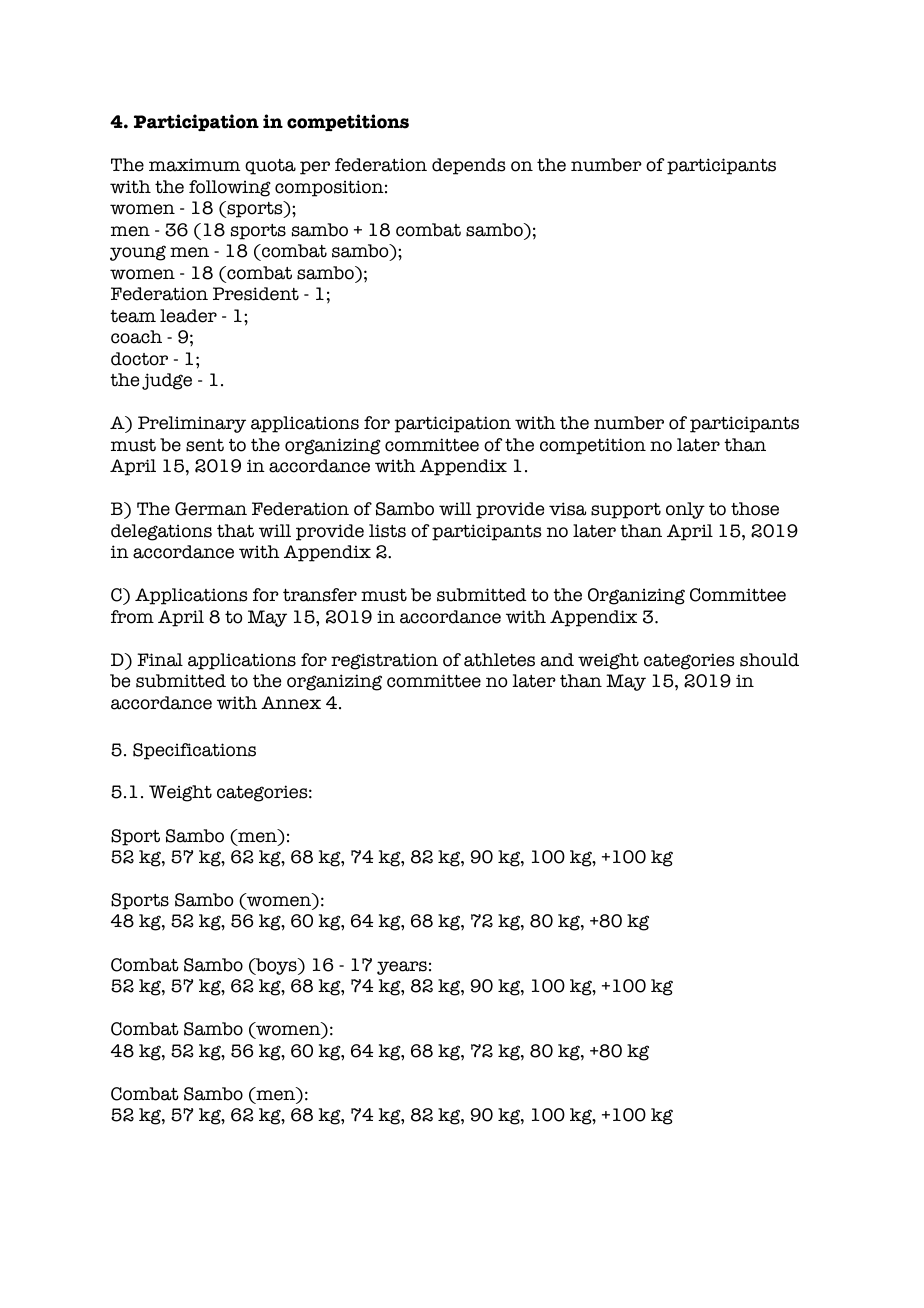 The height and width of the screenshot is (1308, 924). Describe the element at coordinates (402, 968) in the screenshot. I see `years` at that location.
